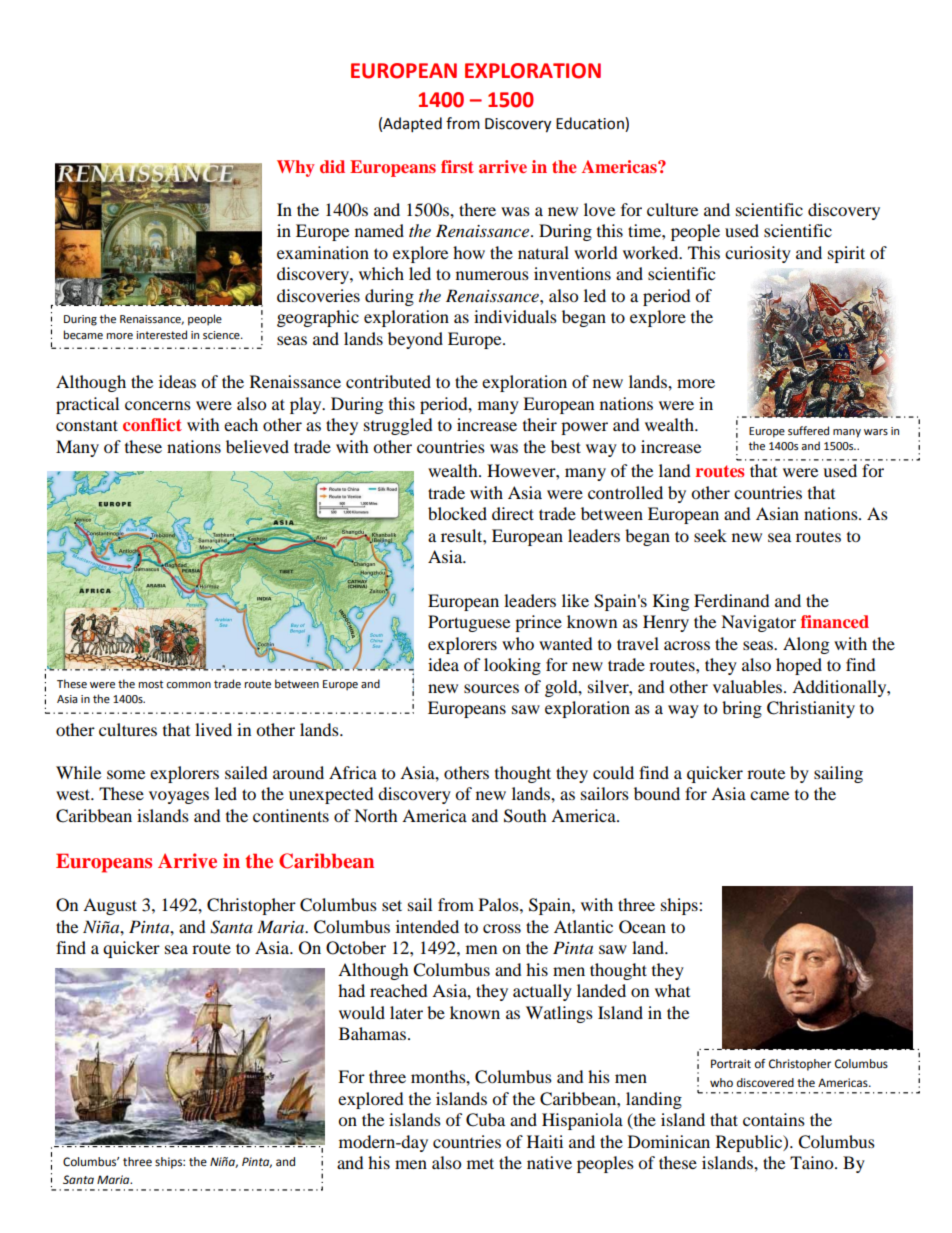 The height and width of the document is (1233, 952). What do you see at coordinates (758, 254) in the document?
I see `curiosity` at bounding box center [758, 254].
